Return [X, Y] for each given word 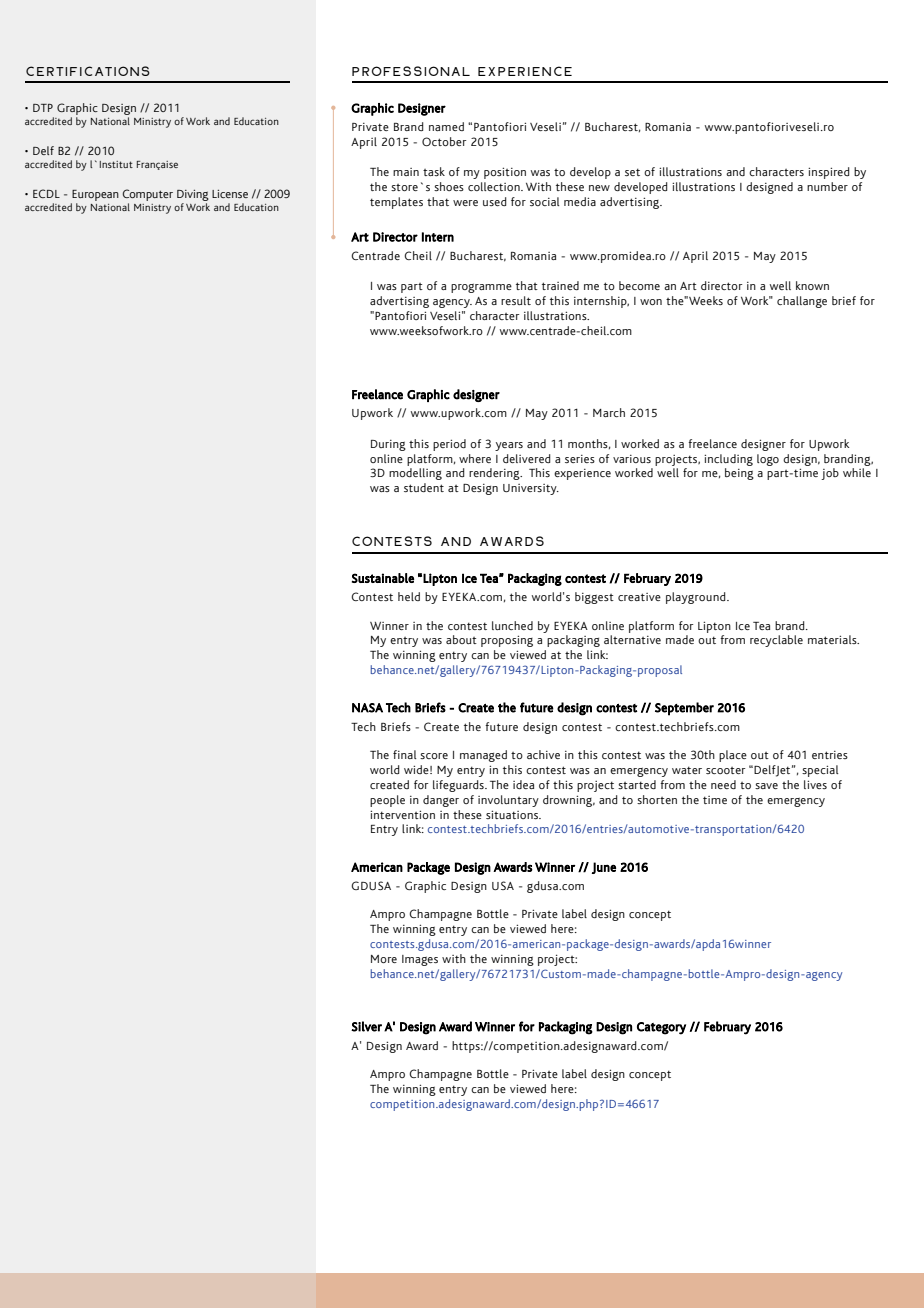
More [384, 959]
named [446, 126]
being [739, 474]
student [424, 487]
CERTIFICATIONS [88, 71]
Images [420, 960]
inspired [829, 173]
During [388, 445]
